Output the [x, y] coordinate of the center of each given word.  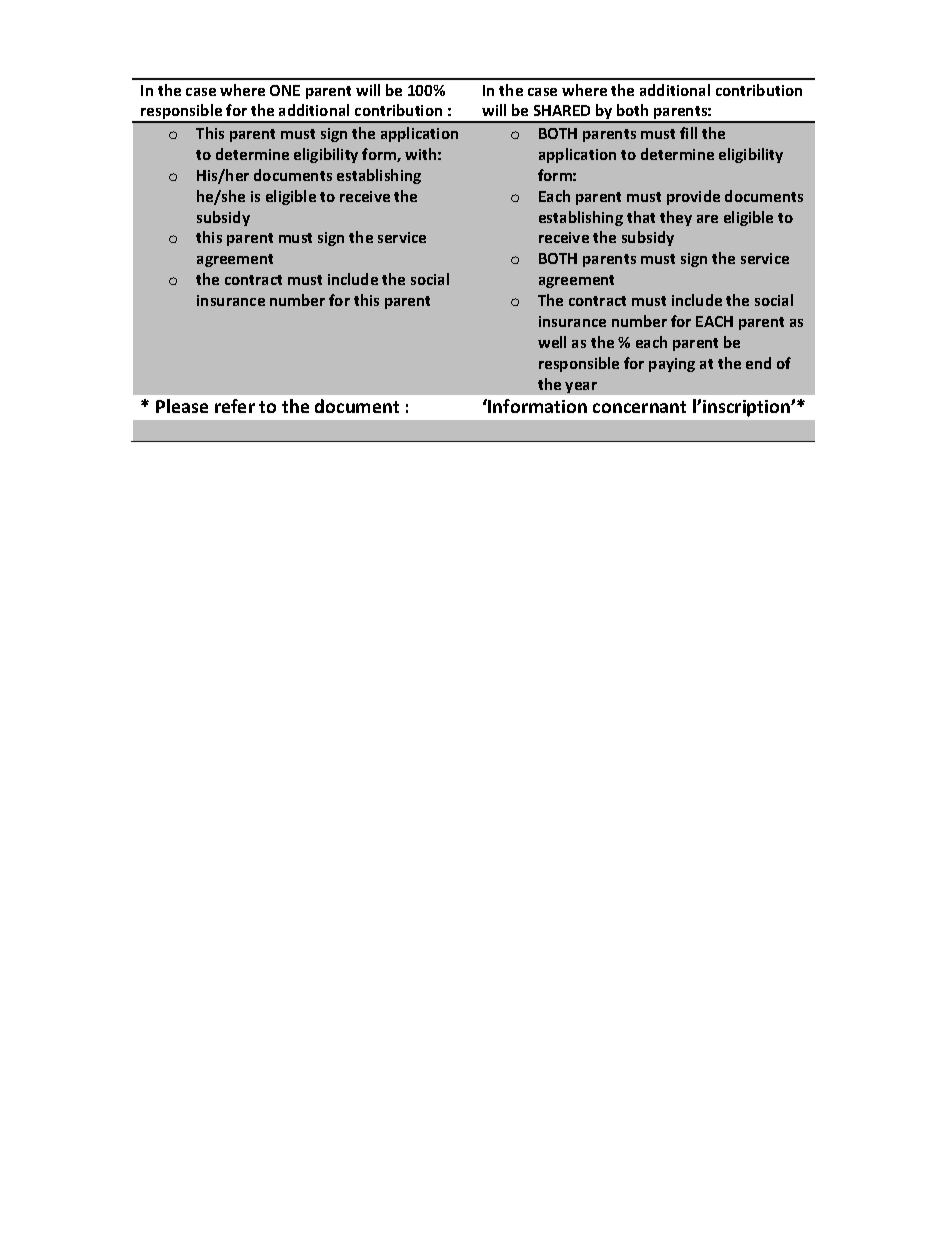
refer [235, 406]
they [676, 218]
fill [688, 133]
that [641, 217]
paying [672, 365]
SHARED [562, 110]
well [552, 342]
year [581, 387]
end [758, 363]
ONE [285, 90]
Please [182, 406]
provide [693, 197]
